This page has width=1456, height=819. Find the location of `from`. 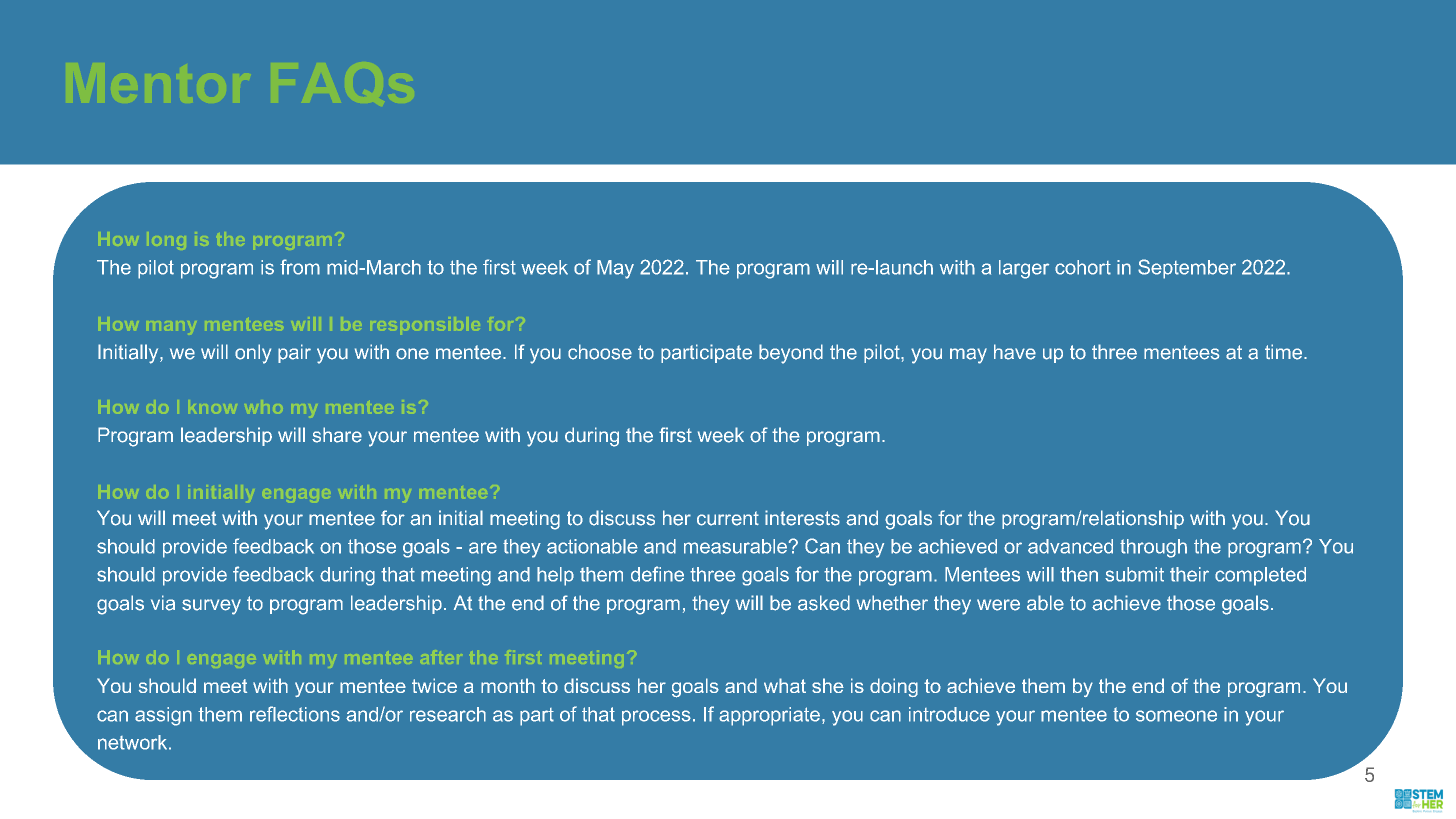

from is located at coordinates (300, 267).
